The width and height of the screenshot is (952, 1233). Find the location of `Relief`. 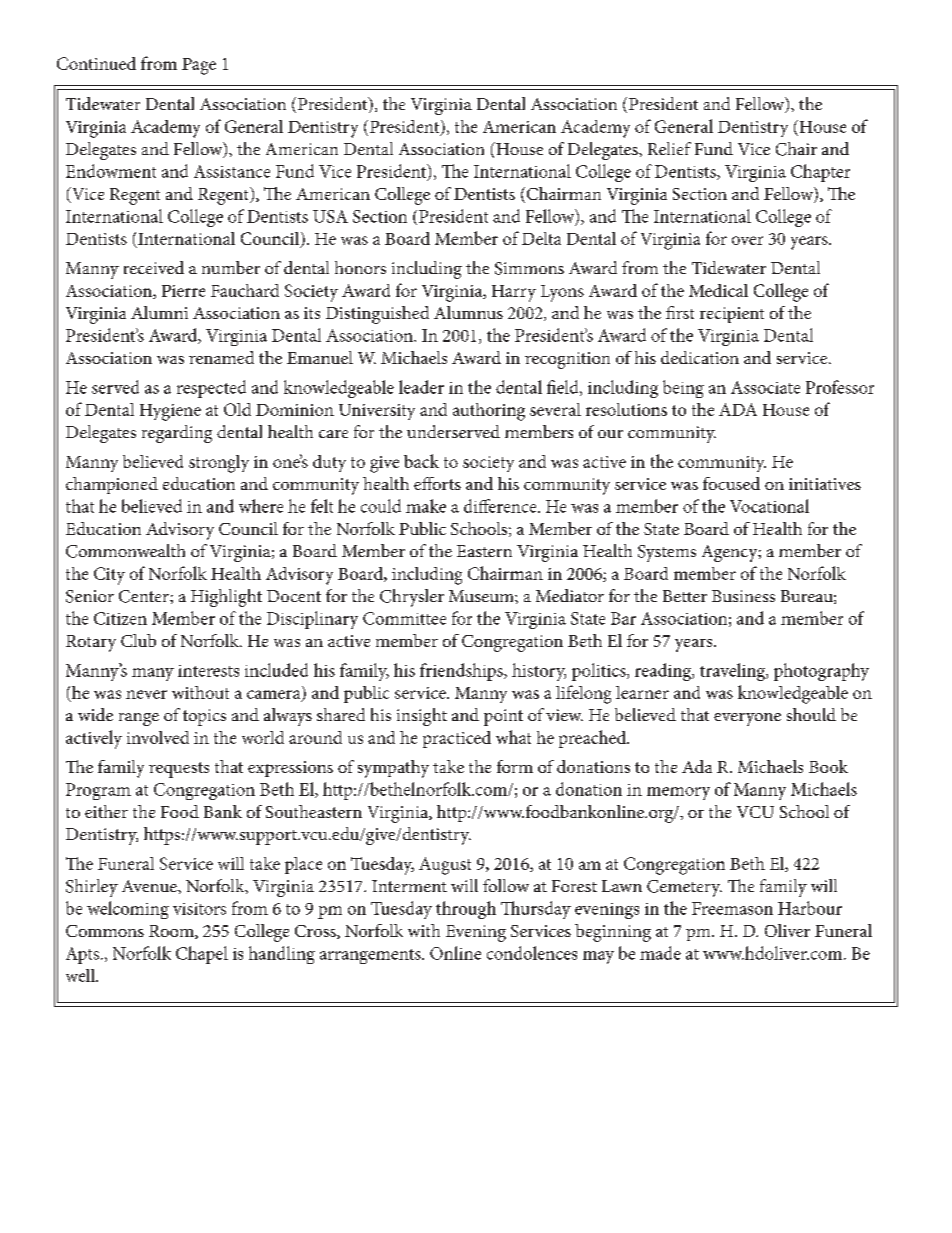

Relief is located at coordinates (669, 148).
